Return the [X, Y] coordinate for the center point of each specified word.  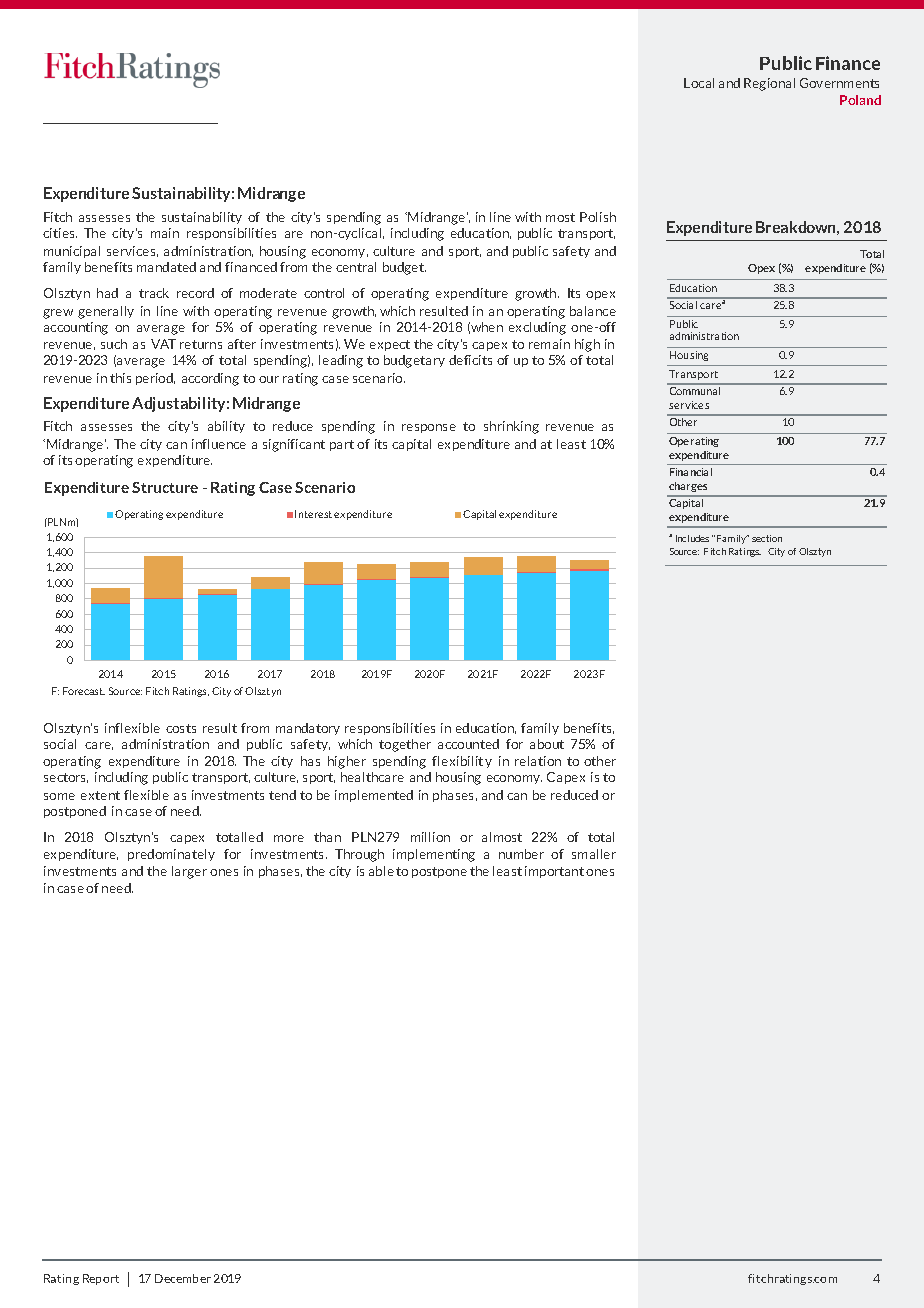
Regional [769, 84]
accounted [468, 744]
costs [181, 728]
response [429, 428]
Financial [691, 472]
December [183, 1278]
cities [60, 233]
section [767, 538]
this [120, 378]
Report [101, 1279]
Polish [598, 217]
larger [189, 872]
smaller [594, 854]
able [381, 871]
